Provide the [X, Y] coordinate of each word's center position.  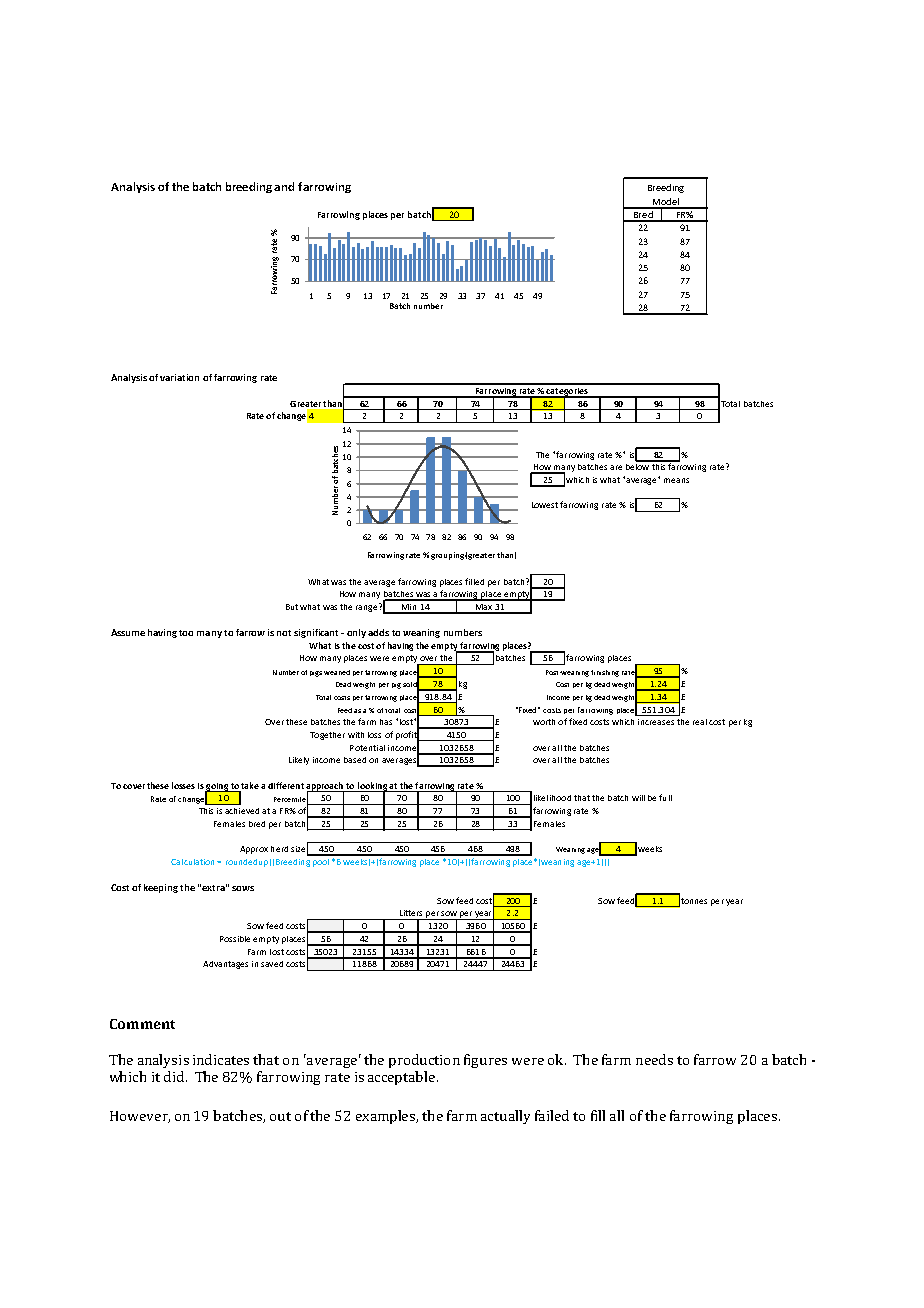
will [638, 798]
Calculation [192, 862]
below [638, 465]
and [284, 186]
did [175, 1076]
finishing [605, 673]
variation [179, 377]
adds [378, 632]
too [186, 633]
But [292, 607]
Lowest [545, 505]
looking [372, 787]
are [616, 467]
